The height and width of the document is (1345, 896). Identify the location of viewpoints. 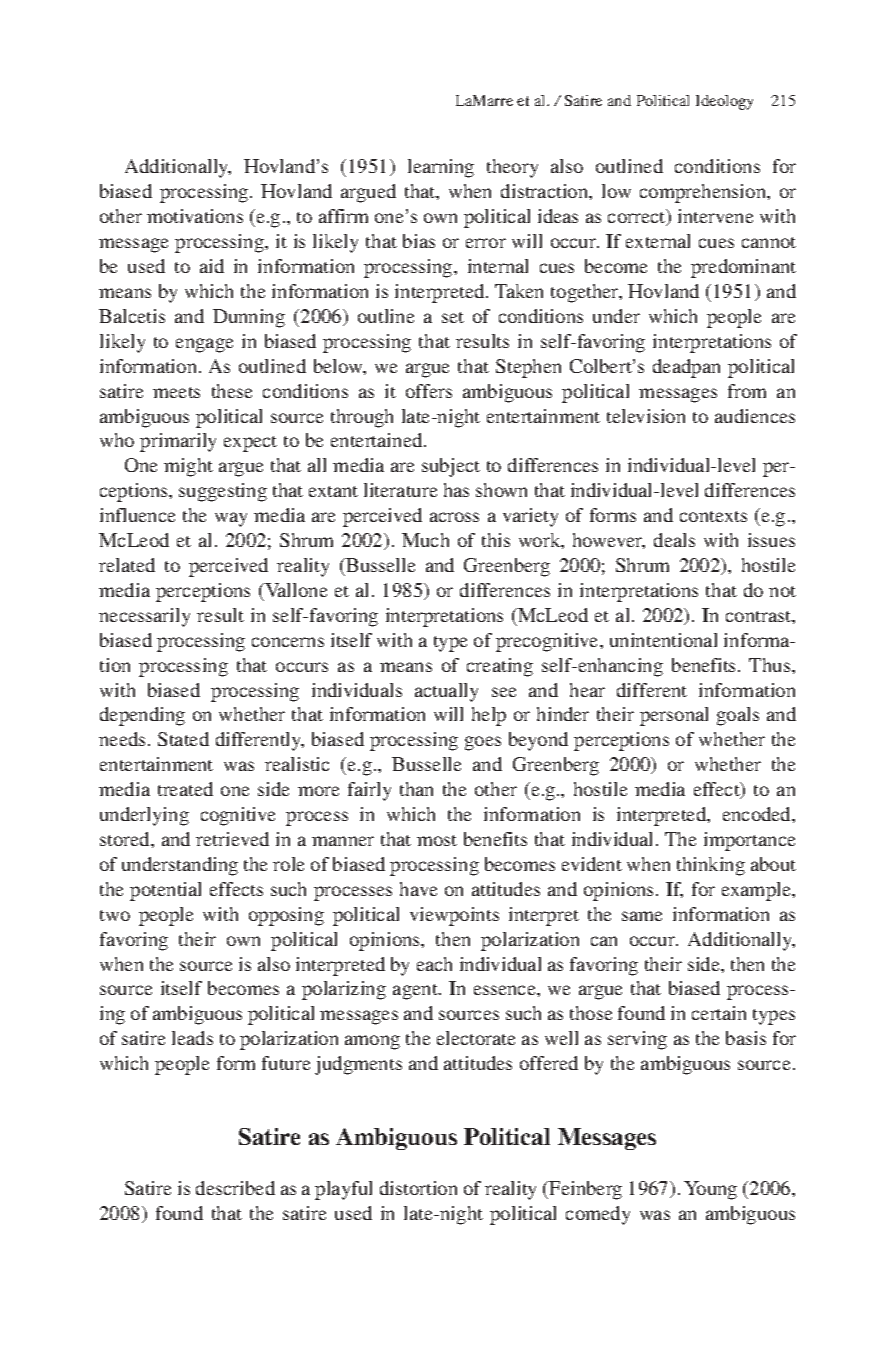
(454, 916).
